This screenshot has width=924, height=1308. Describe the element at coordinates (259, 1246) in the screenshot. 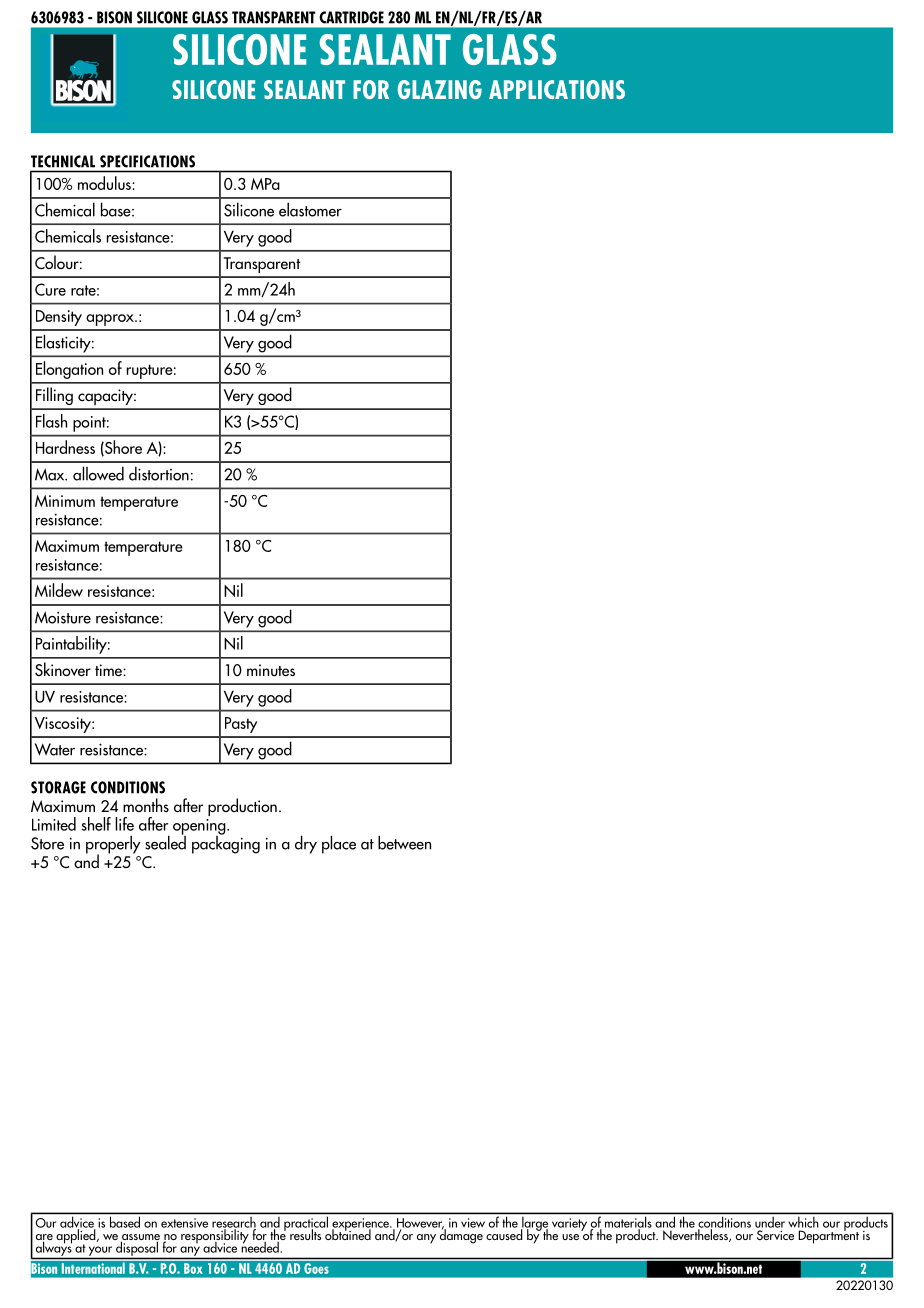

I see `needed` at that location.
